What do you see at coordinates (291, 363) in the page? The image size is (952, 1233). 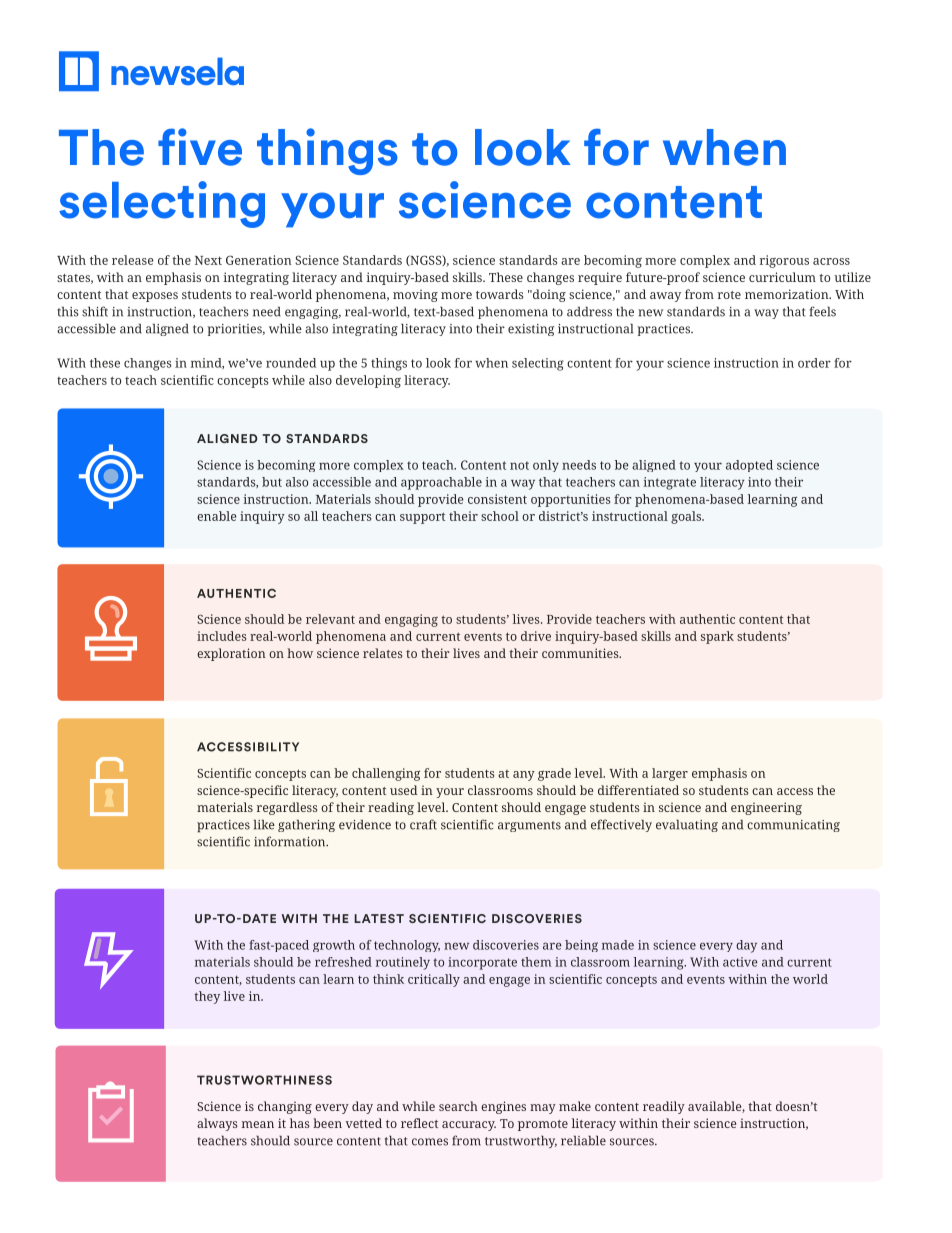 I see `rounded` at bounding box center [291, 363].
